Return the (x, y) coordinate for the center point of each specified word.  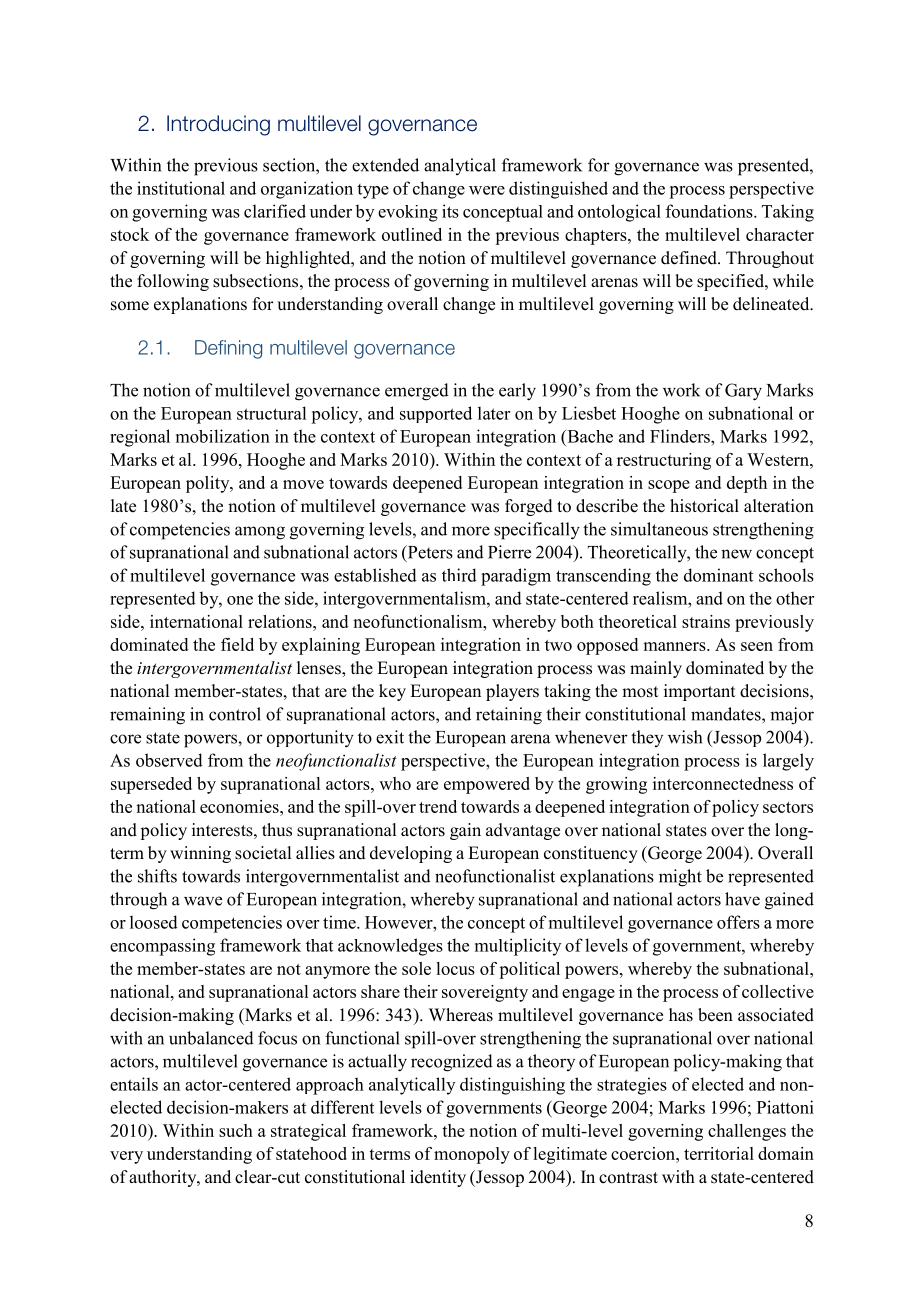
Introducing (218, 125)
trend (438, 806)
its (450, 211)
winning (200, 854)
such (236, 1130)
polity (209, 484)
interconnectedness (723, 783)
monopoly (472, 1155)
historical (704, 506)
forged (529, 507)
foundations (710, 211)
